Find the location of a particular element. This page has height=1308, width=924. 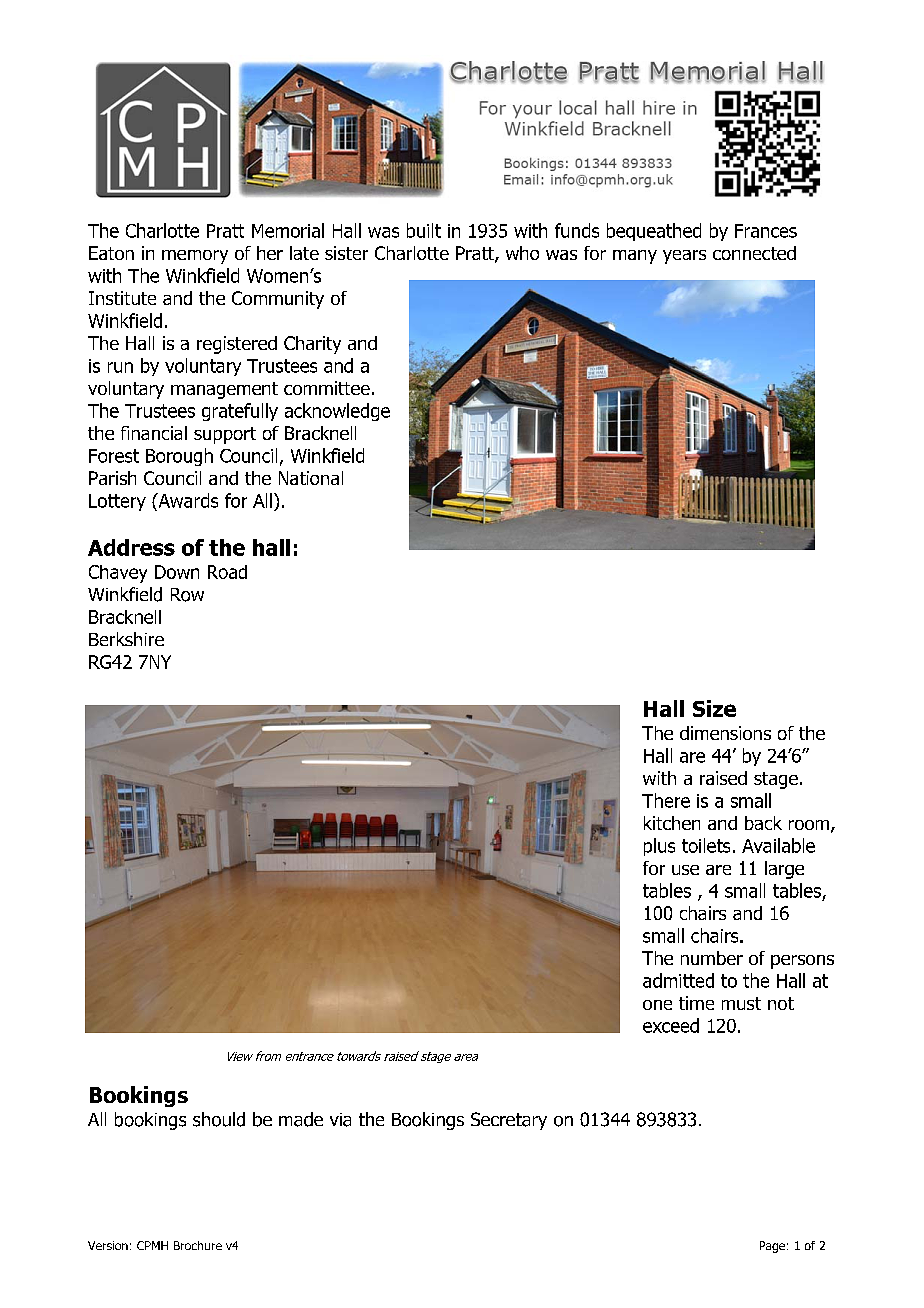

memory is located at coordinates (195, 257).
